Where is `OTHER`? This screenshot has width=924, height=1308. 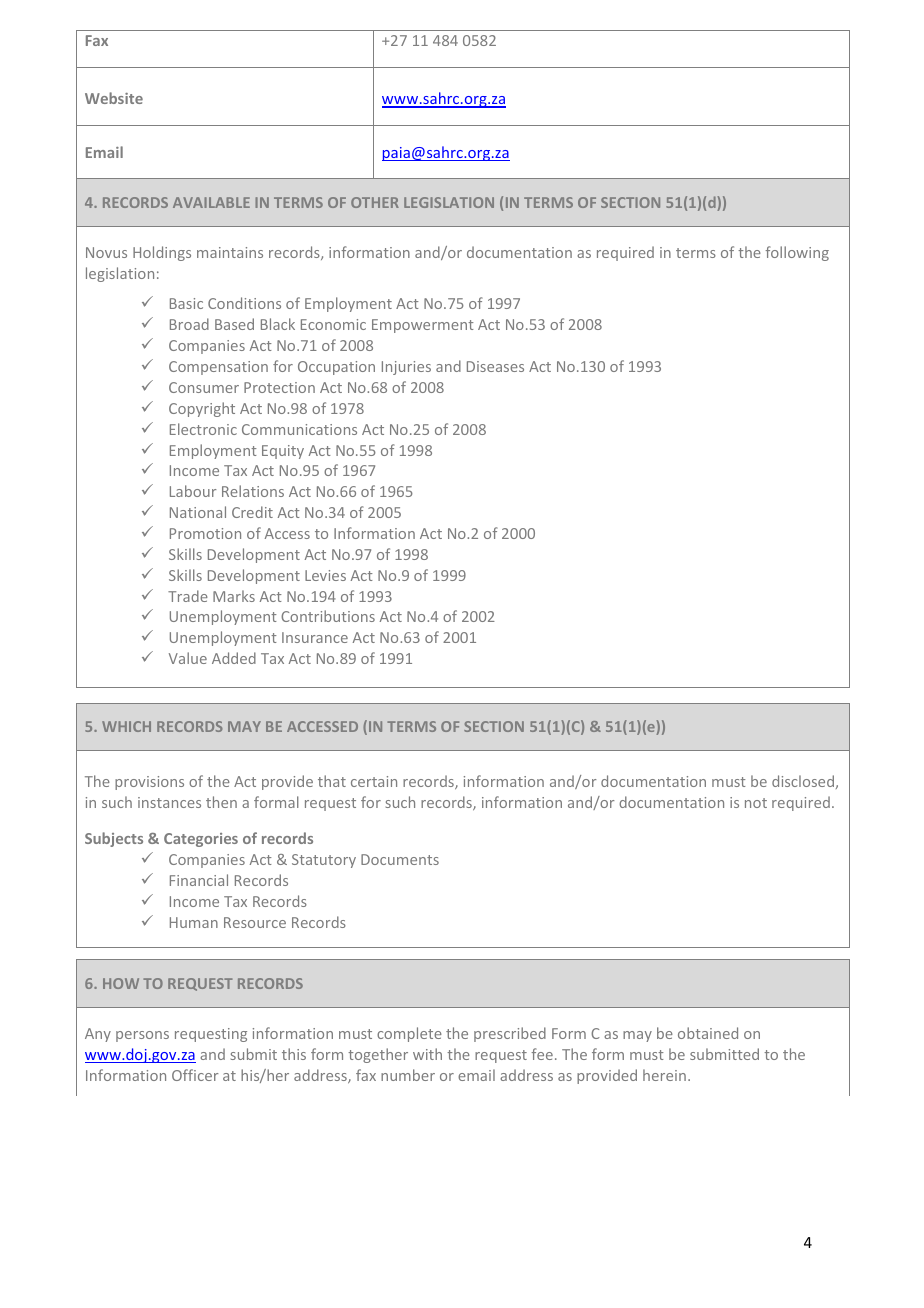 OTHER is located at coordinates (375, 202).
